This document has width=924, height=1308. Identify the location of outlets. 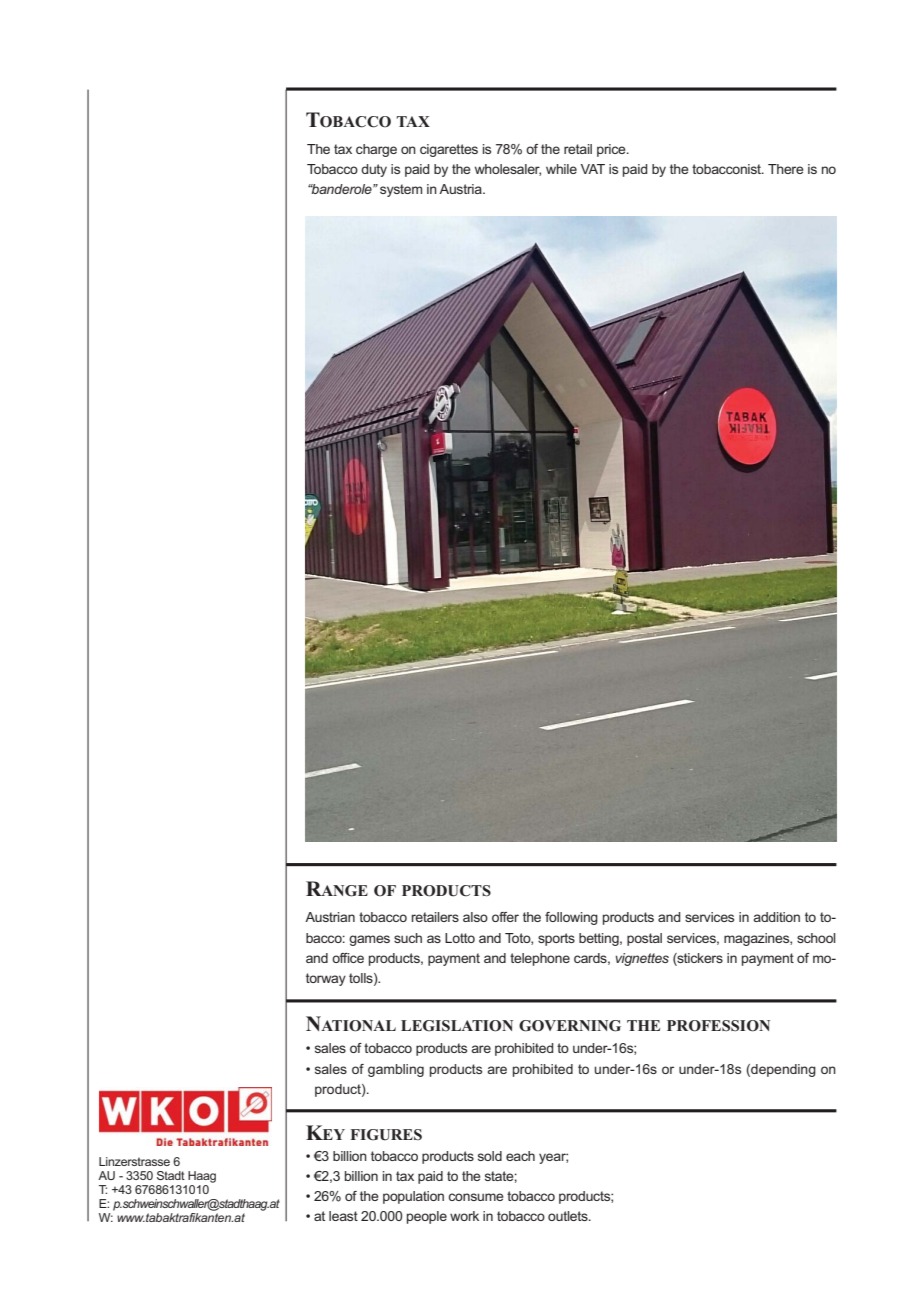
(569, 1216).
